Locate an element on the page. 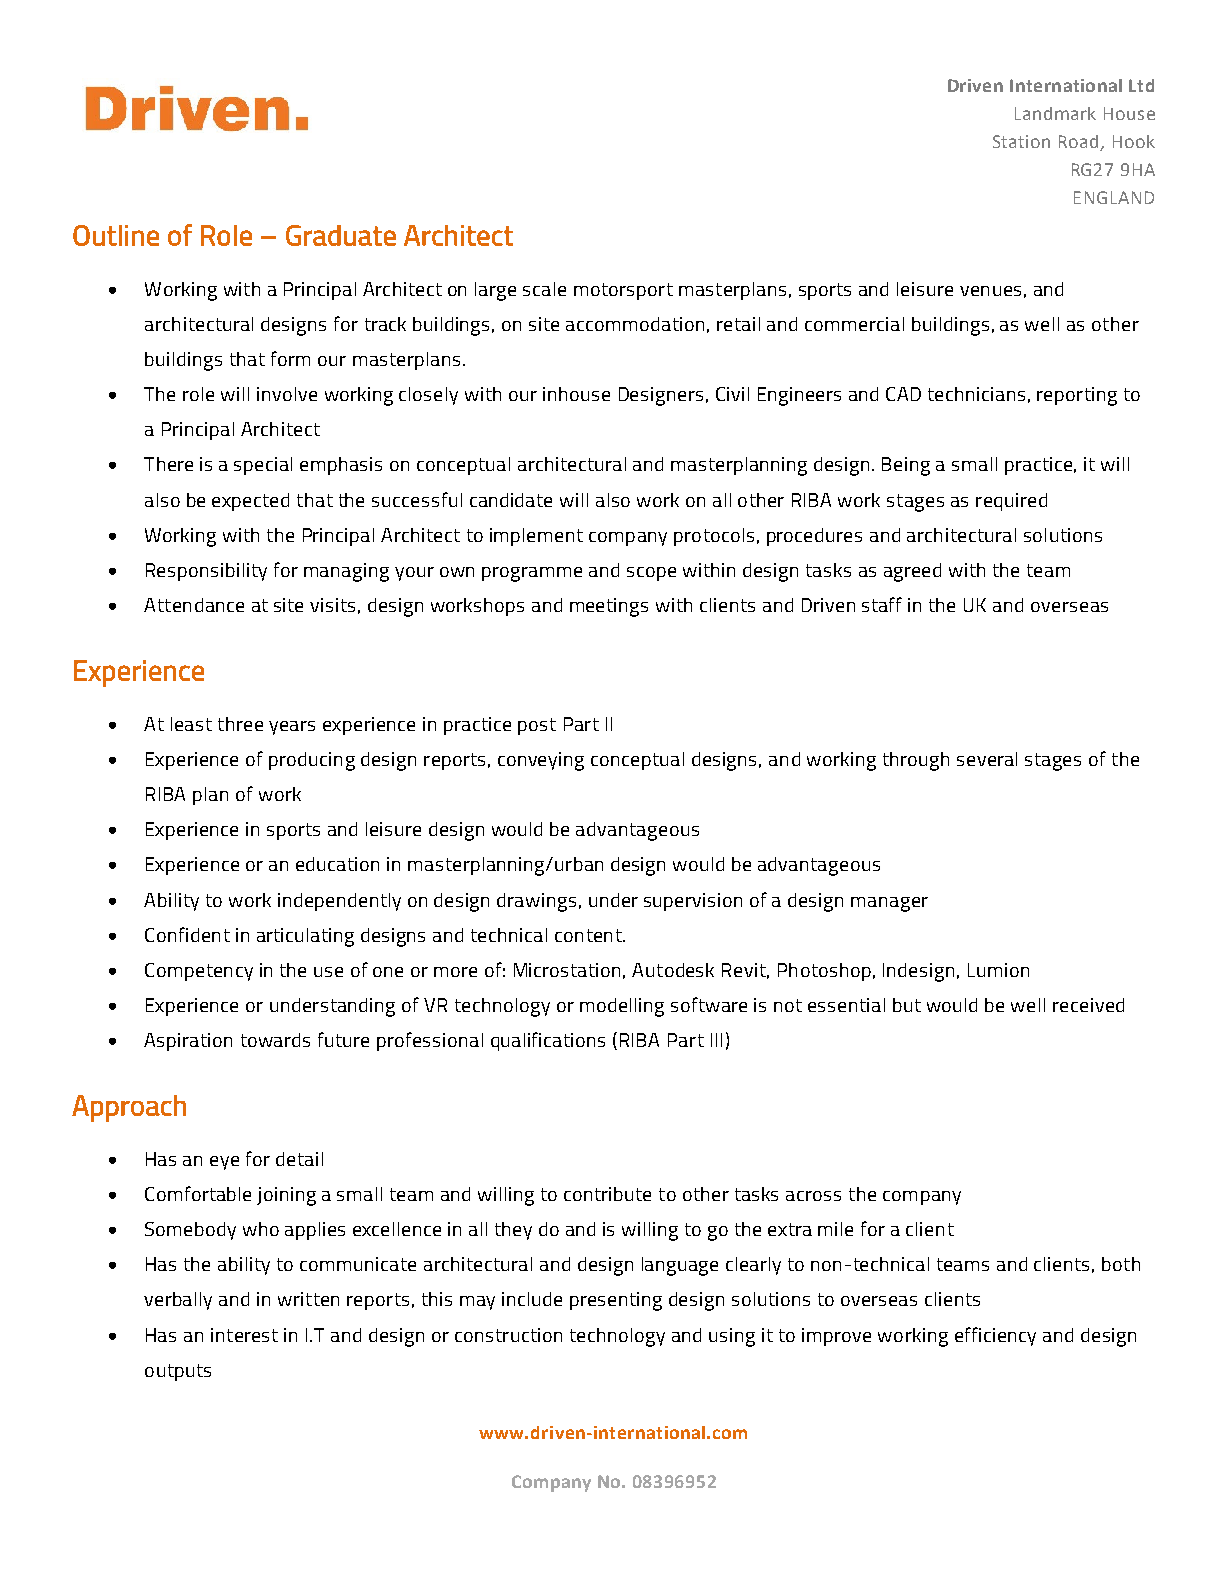  interest is located at coordinates (244, 1335).
